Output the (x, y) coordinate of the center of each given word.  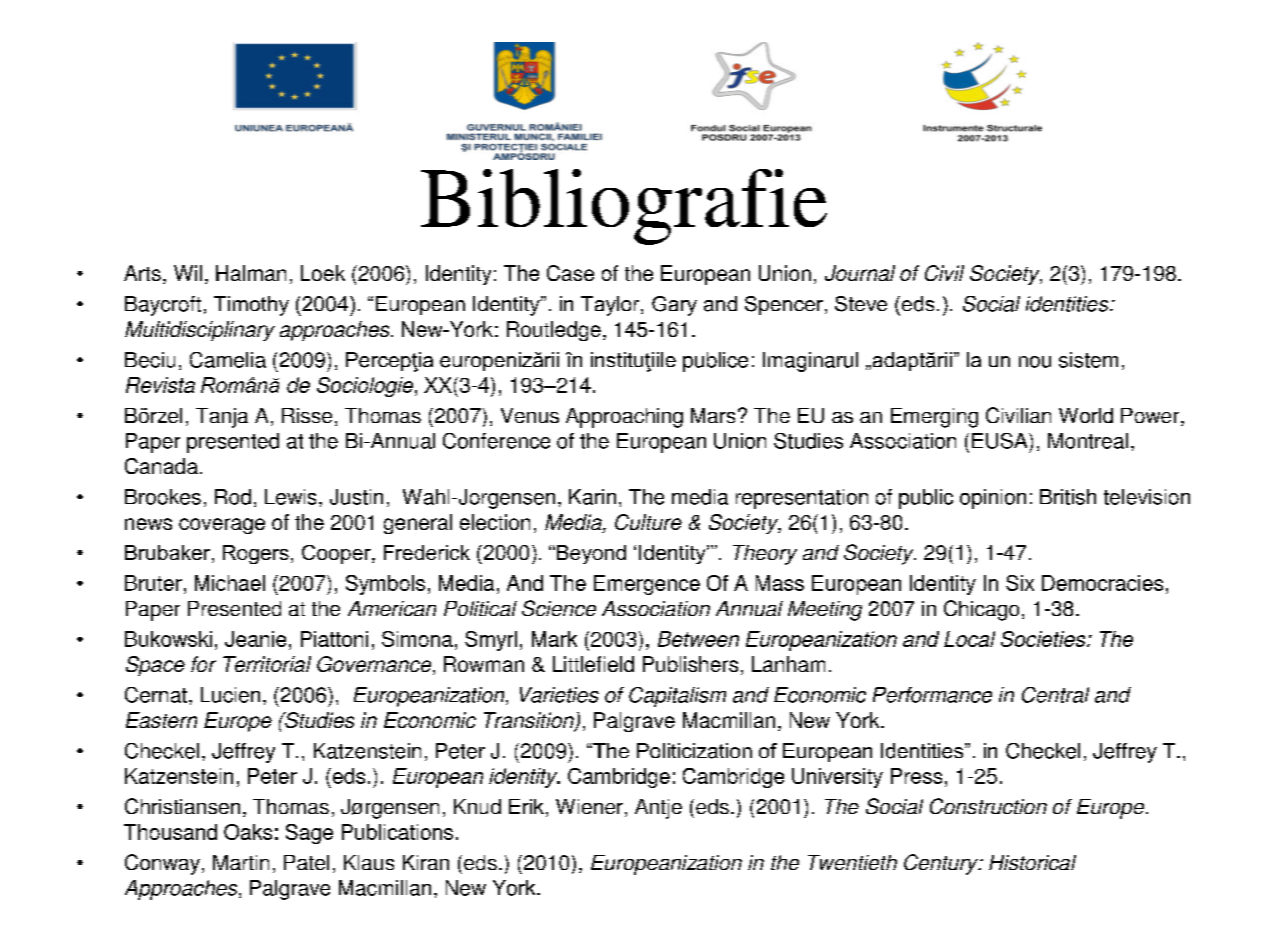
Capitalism (677, 697)
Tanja (222, 418)
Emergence (647, 585)
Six (1020, 583)
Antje (658, 809)
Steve (861, 304)
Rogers (256, 554)
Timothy (251, 306)
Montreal (1088, 441)
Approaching (624, 418)
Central (1055, 695)
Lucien (230, 695)
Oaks (248, 832)
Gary (674, 306)
